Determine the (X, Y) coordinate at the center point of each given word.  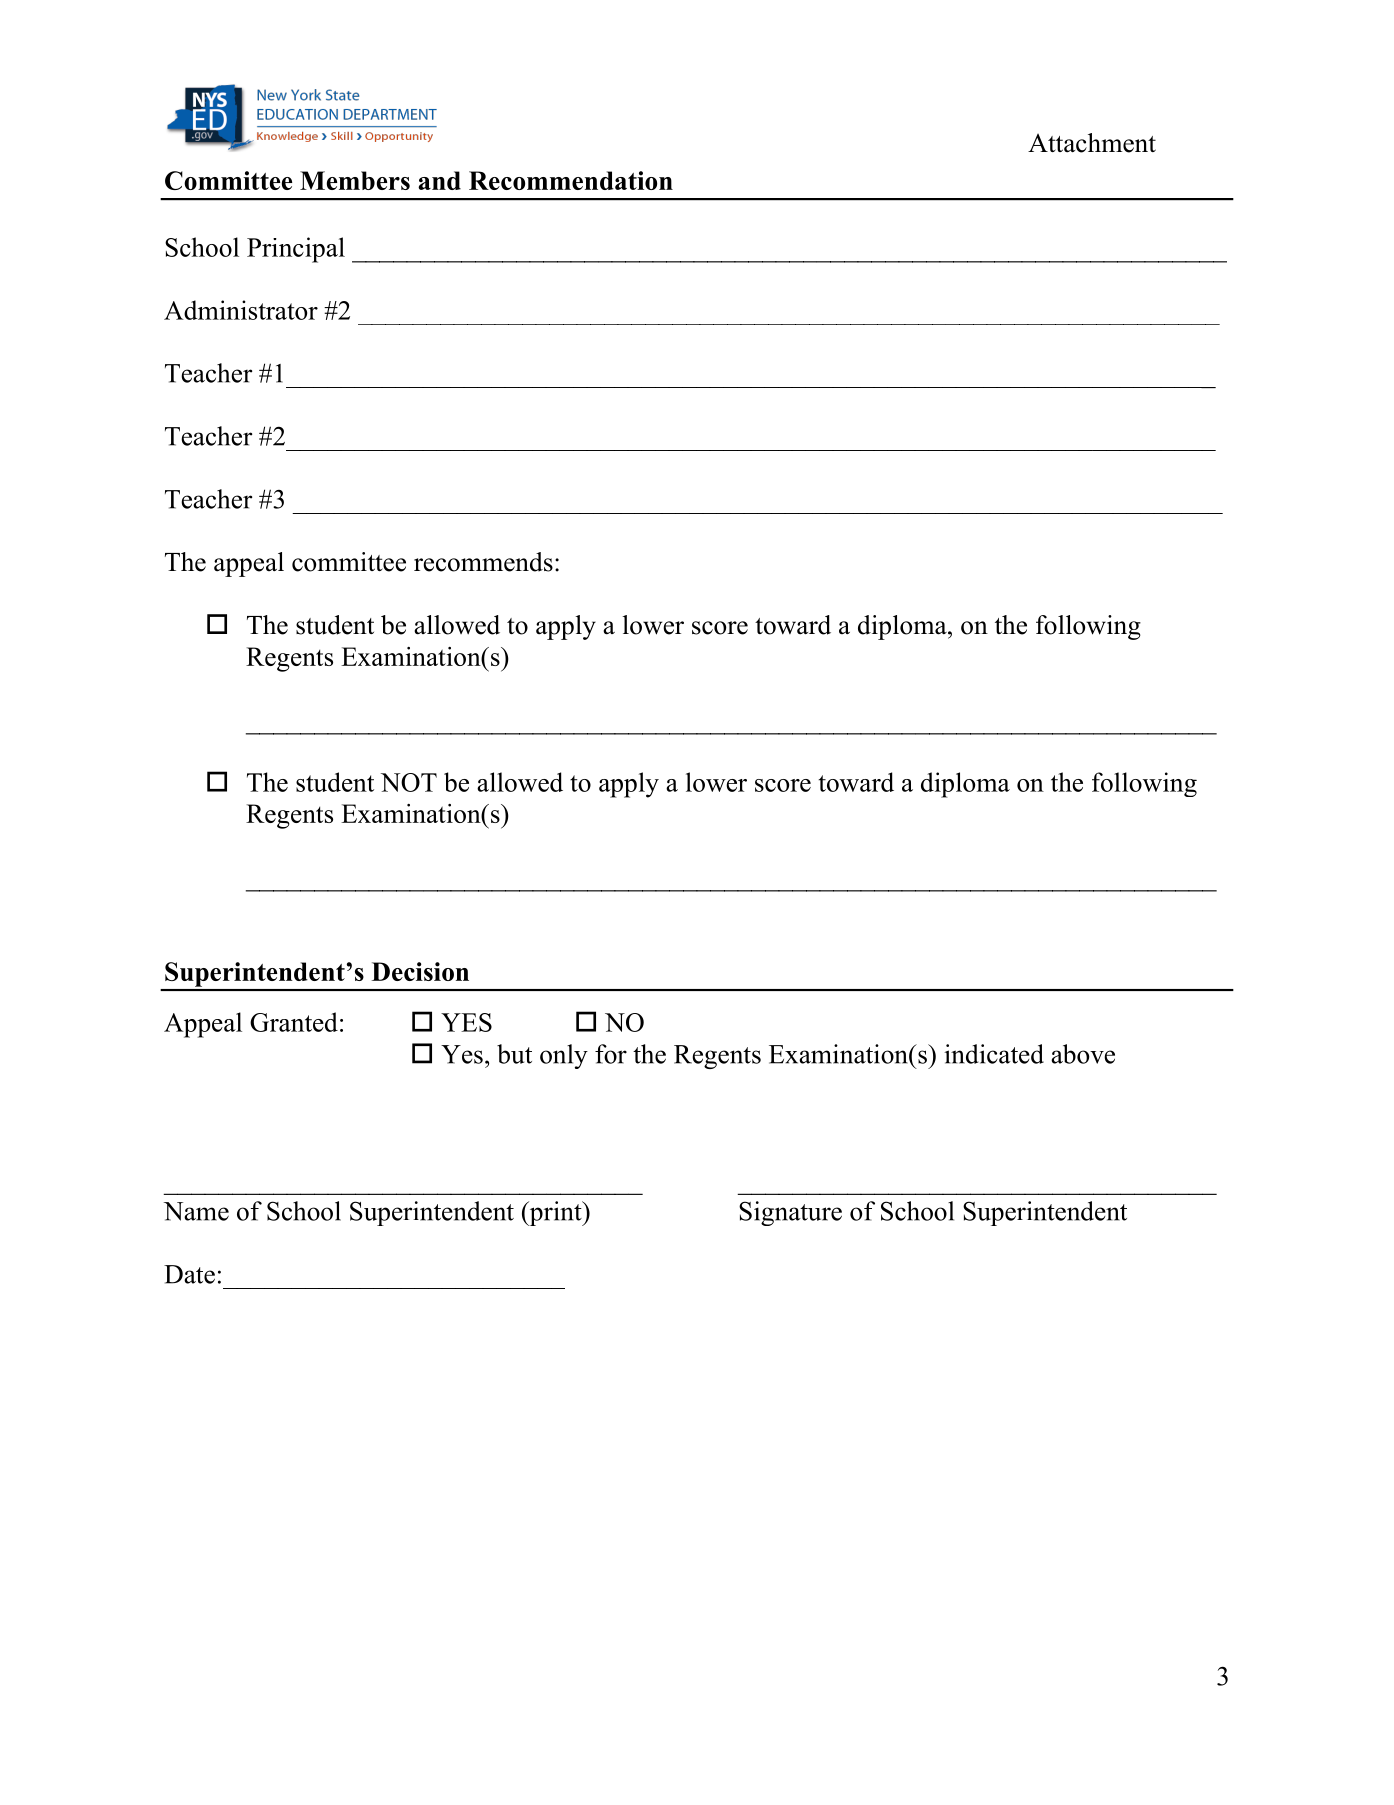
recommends (483, 562)
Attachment (1092, 143)
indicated (994, 1054)
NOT (409, 782)
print (555, 1213)
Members (355, 180)
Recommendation (571, 180)
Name (196, 1211)
